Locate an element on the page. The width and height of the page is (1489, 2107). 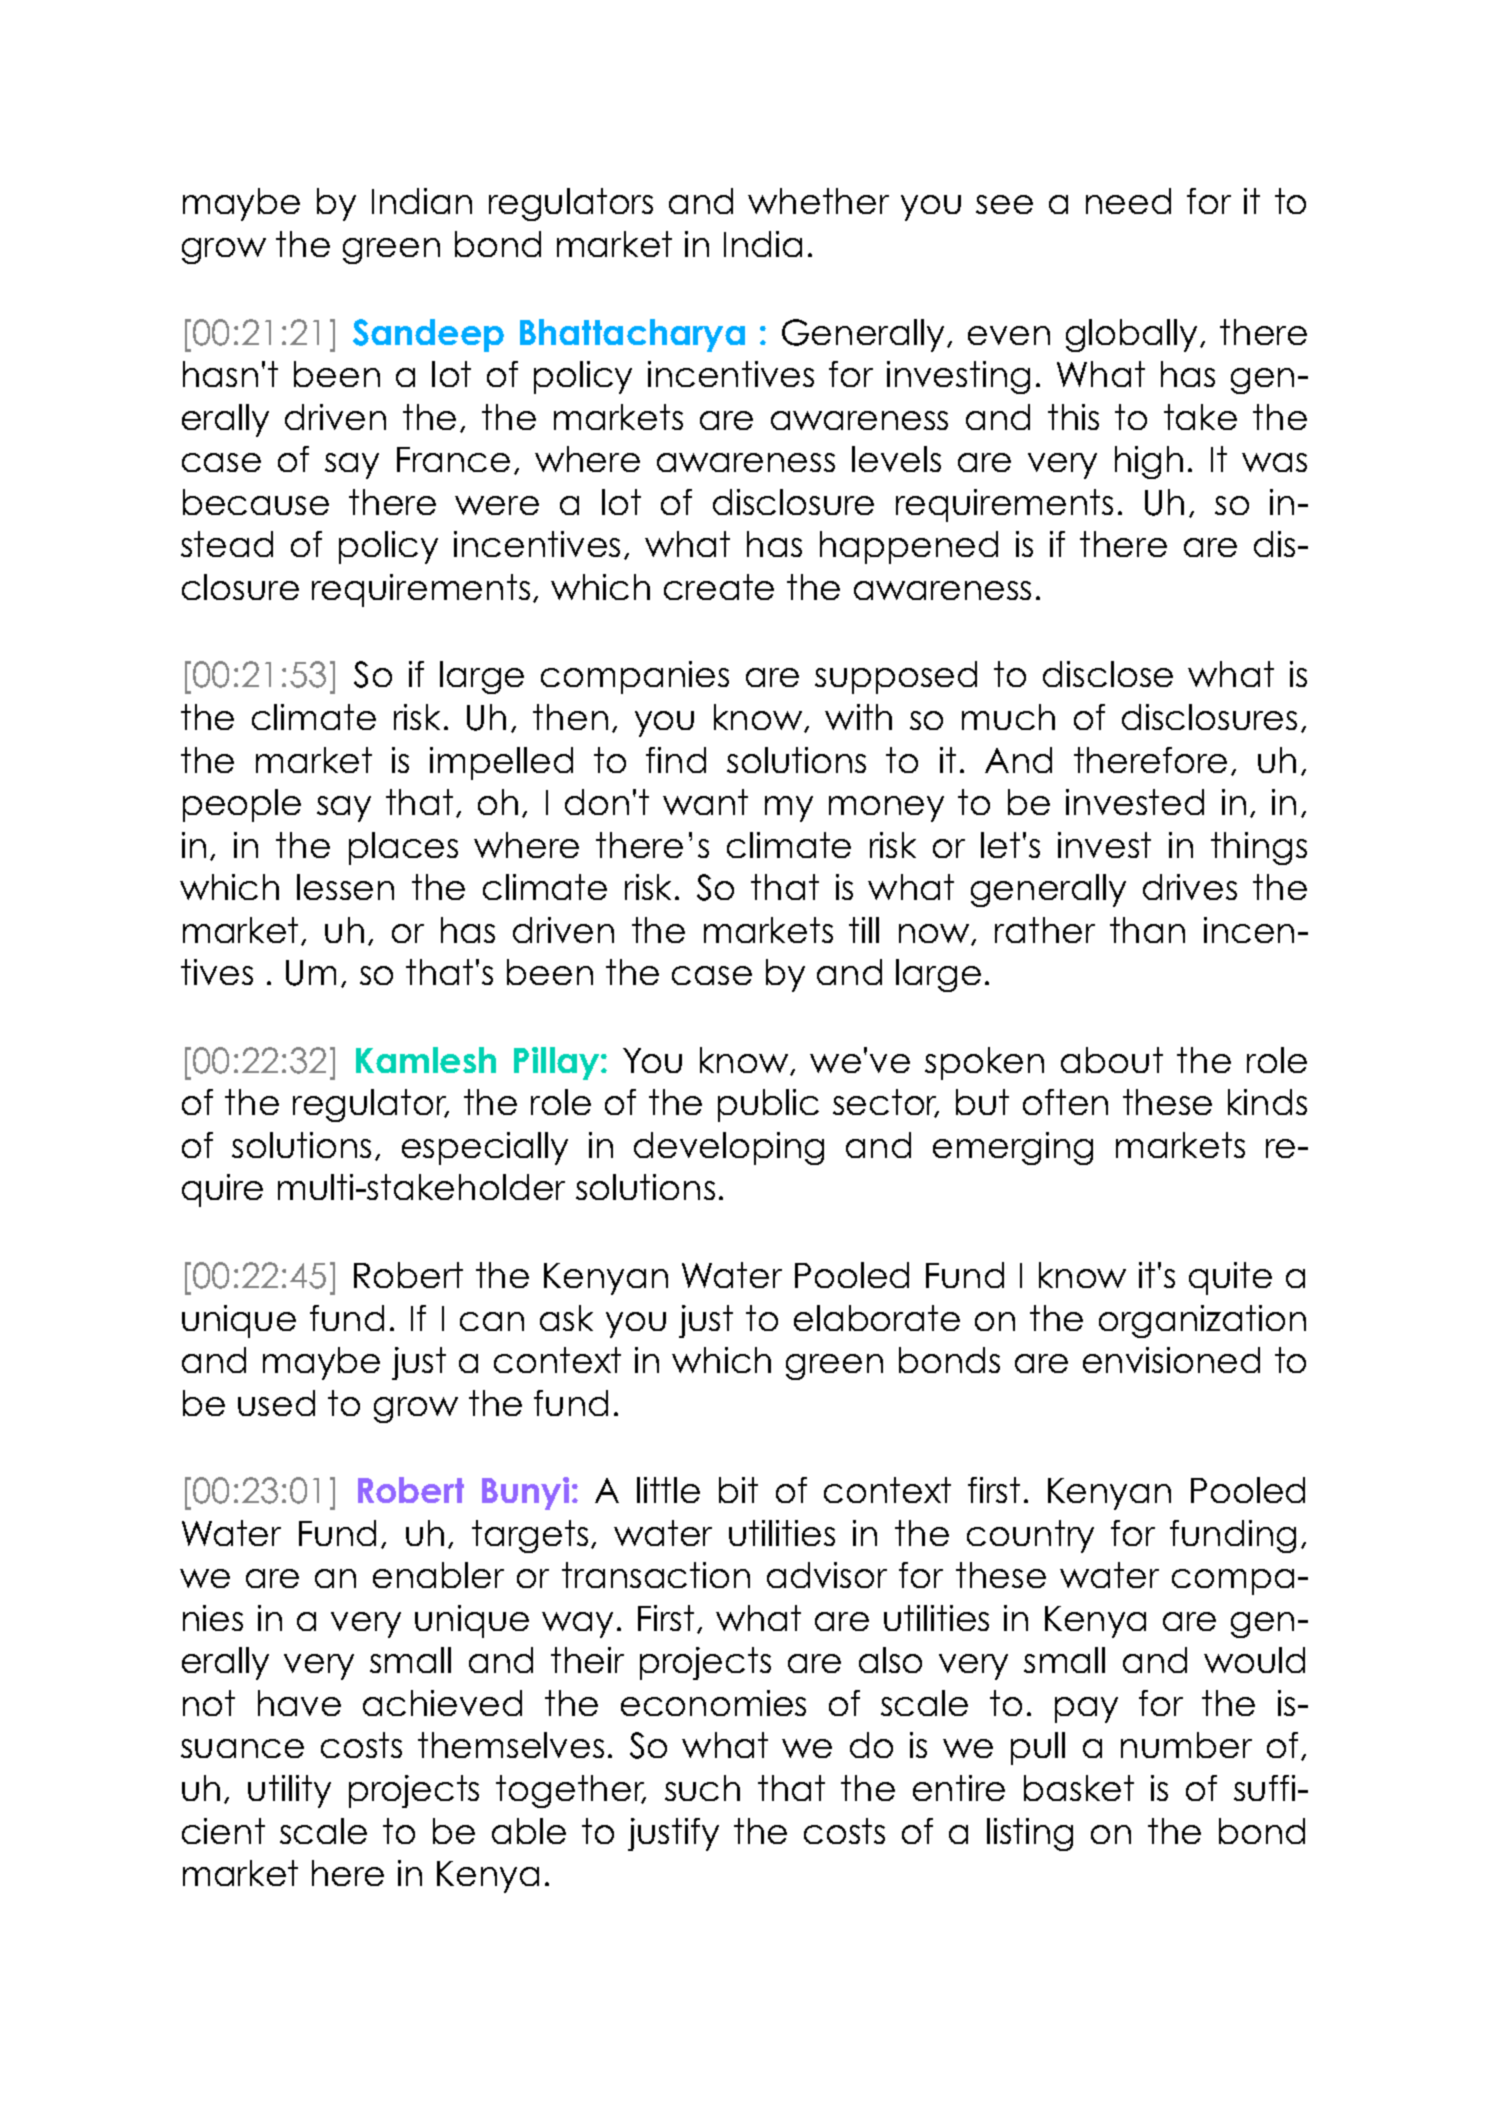
whether is located at coordinates (818, 201).
